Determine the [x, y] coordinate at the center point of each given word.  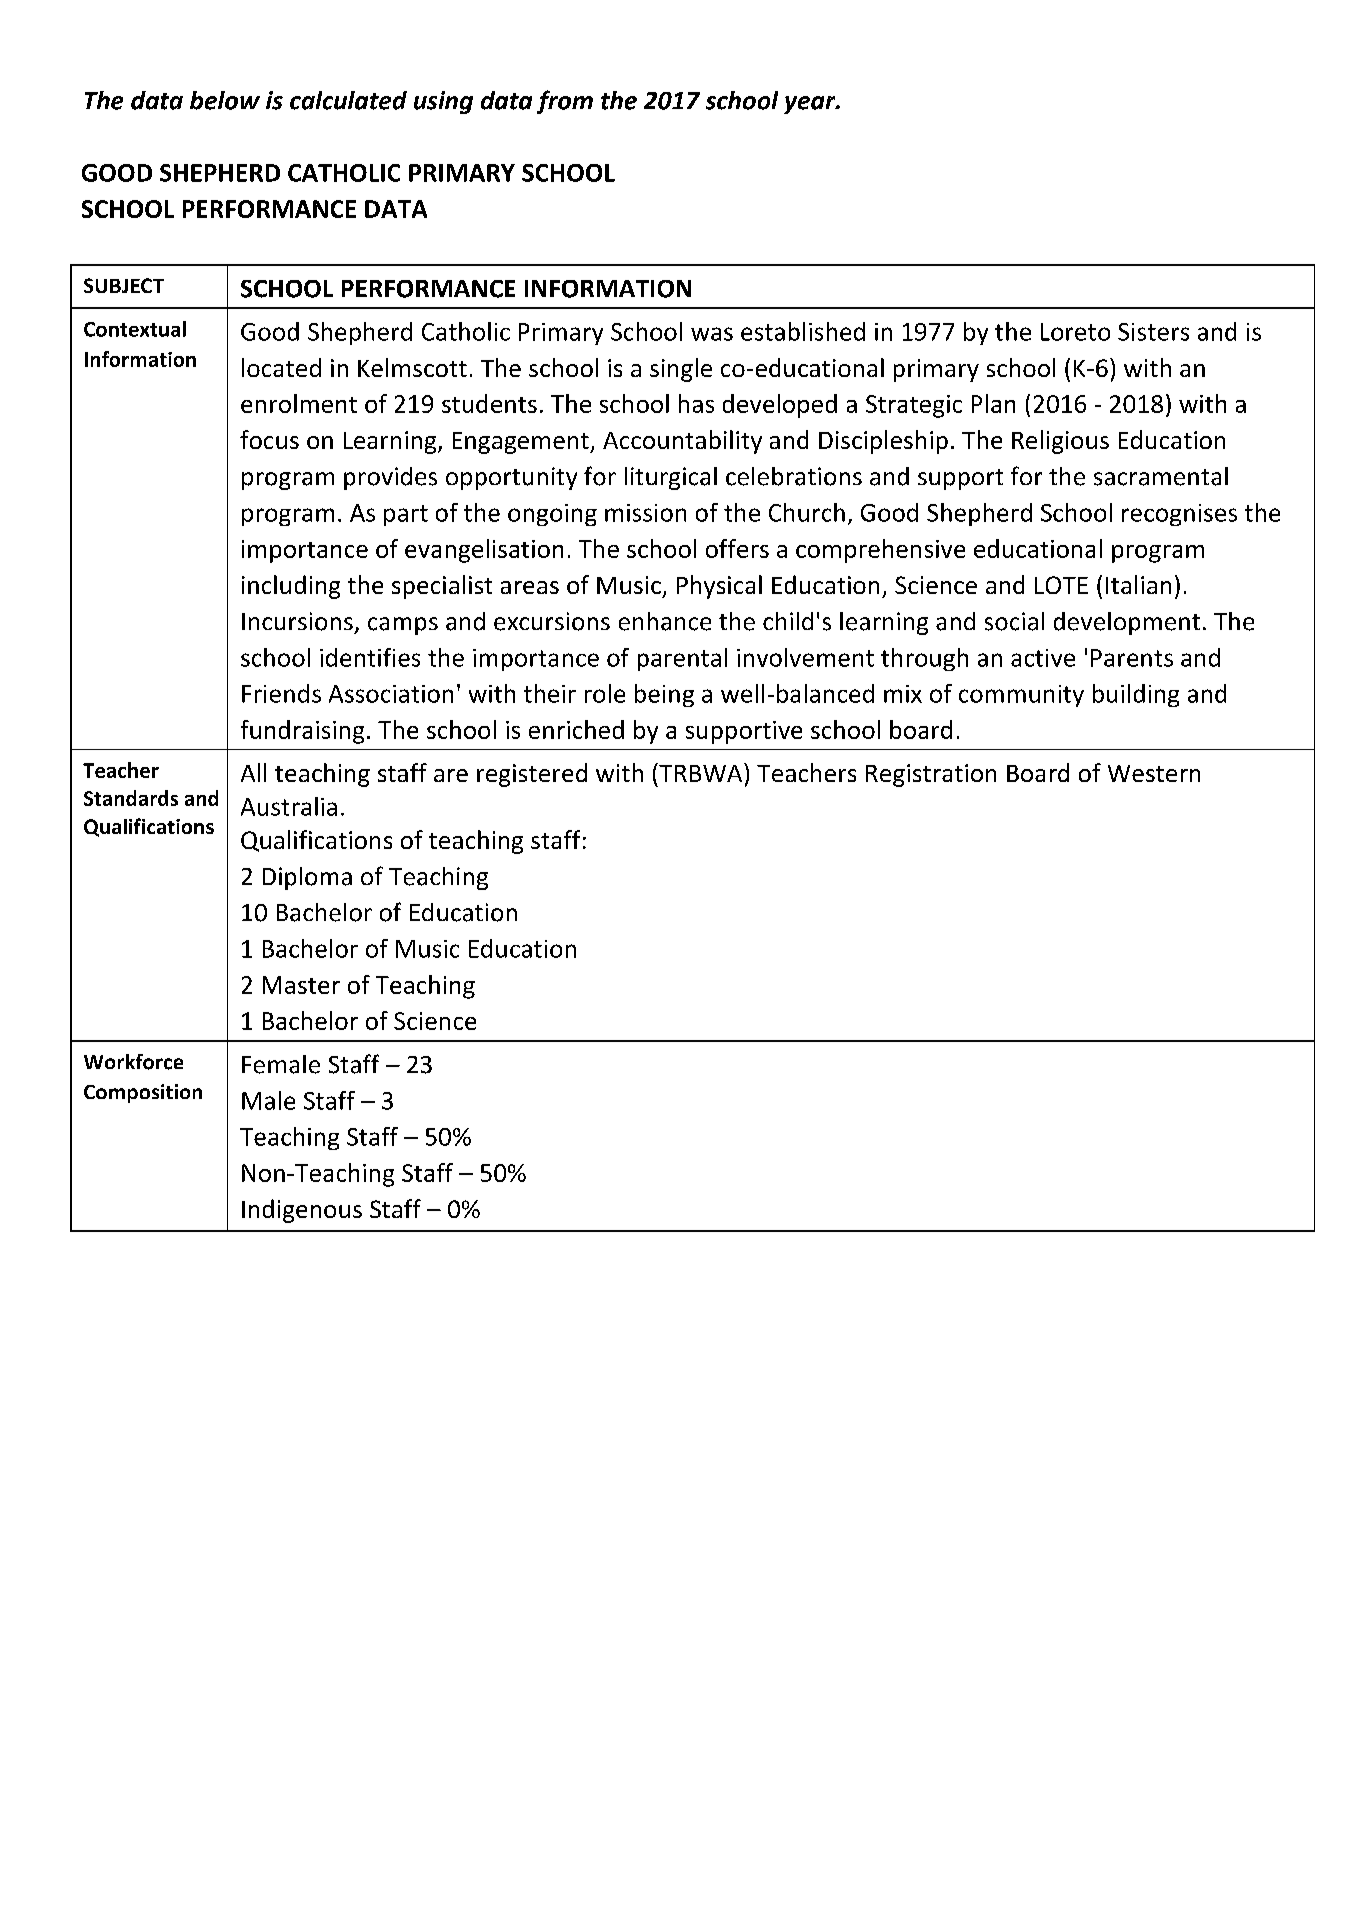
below [225, 100]
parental [682, 659]
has [696, 403]
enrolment [299, 403]
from [565, 102]
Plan [993, 403]
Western [1154, 773]
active [1043, 658]
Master [301, 985]
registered [532, 775]
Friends [281, 693]
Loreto [1075, 332]
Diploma [307, 878]
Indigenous [302, 1211]
